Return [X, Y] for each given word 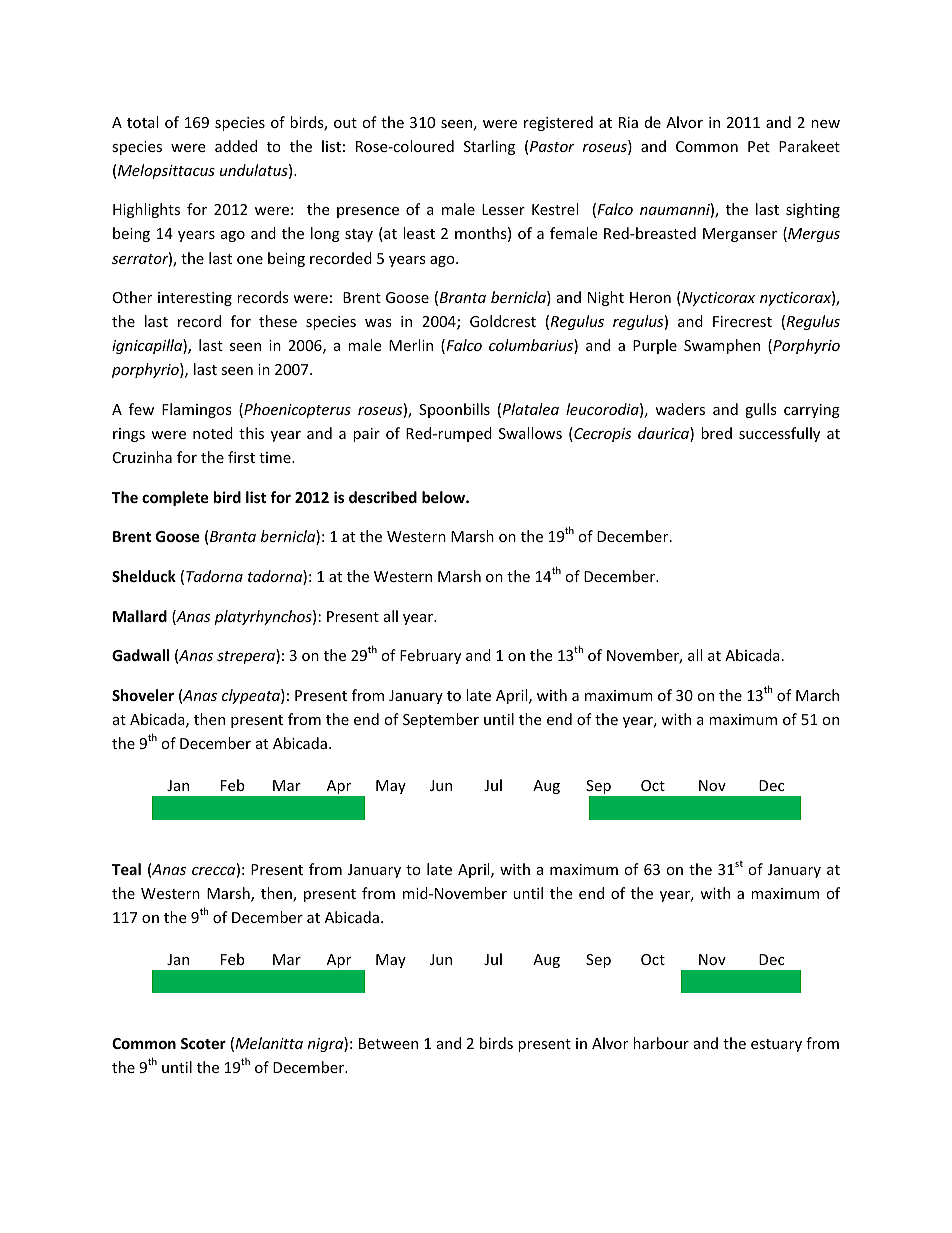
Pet [759, 146]
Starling [489, 147]
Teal [126, 869]
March [817, 695]
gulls [761, 410]
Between [388, 1043]
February [430, 656]
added [236, 146]
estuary [776, 1045]
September [441, 720]
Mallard [140, 616]
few [141, 409]
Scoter [203, 1043]
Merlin [411, 345]
